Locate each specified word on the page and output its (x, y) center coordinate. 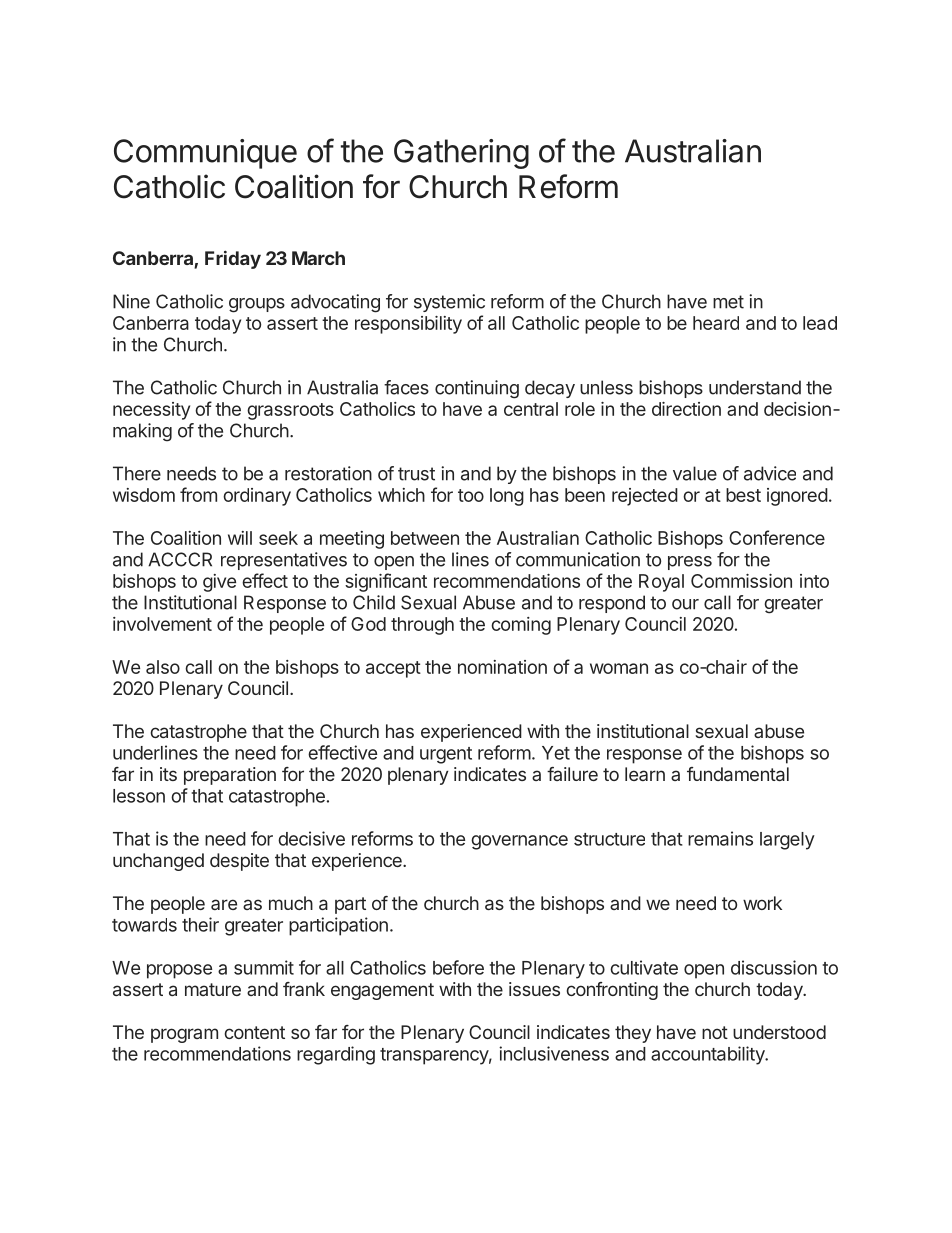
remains (720, 838)
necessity (151, 411)
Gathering (461, 154)
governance (519, 842)
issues (534, 989)
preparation (230, 776)
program (184, 1035)
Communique (205, 154)
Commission (741, 581)
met (728, 302)
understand (755, 387)
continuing (477, 389)
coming (521, 626)
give (219, 583)
